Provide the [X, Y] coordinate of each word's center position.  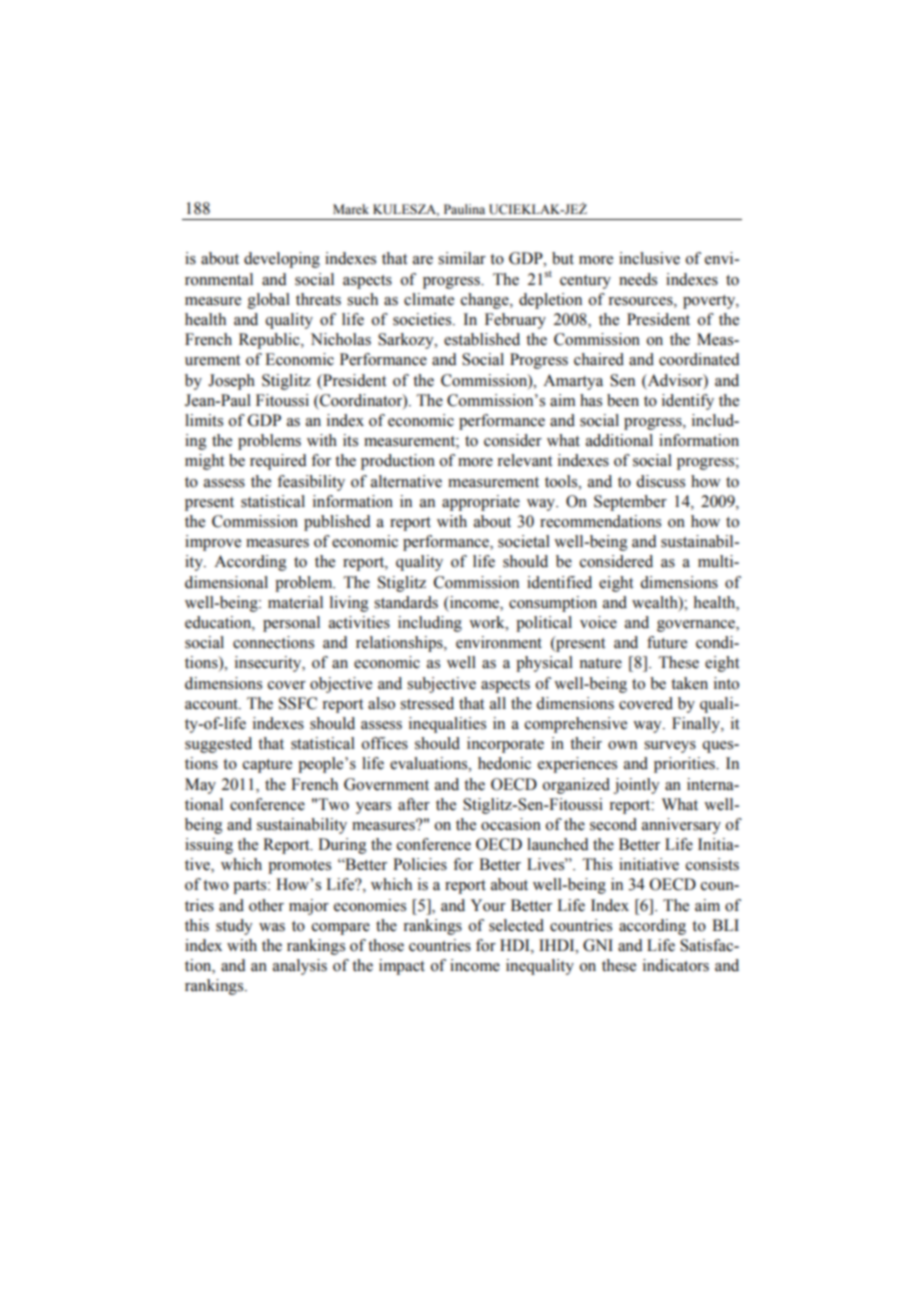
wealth [656, 603]
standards [406, 602]
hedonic [504, 763]
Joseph [231, 382]
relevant [524, 460]
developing [282, 260]
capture [267, 766]
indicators [676, 965]
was [272, 927]
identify [688, 402]
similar [462, 258]
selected [516, 925]
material [295, 602]
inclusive [649, 258]
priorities [685, 765]
